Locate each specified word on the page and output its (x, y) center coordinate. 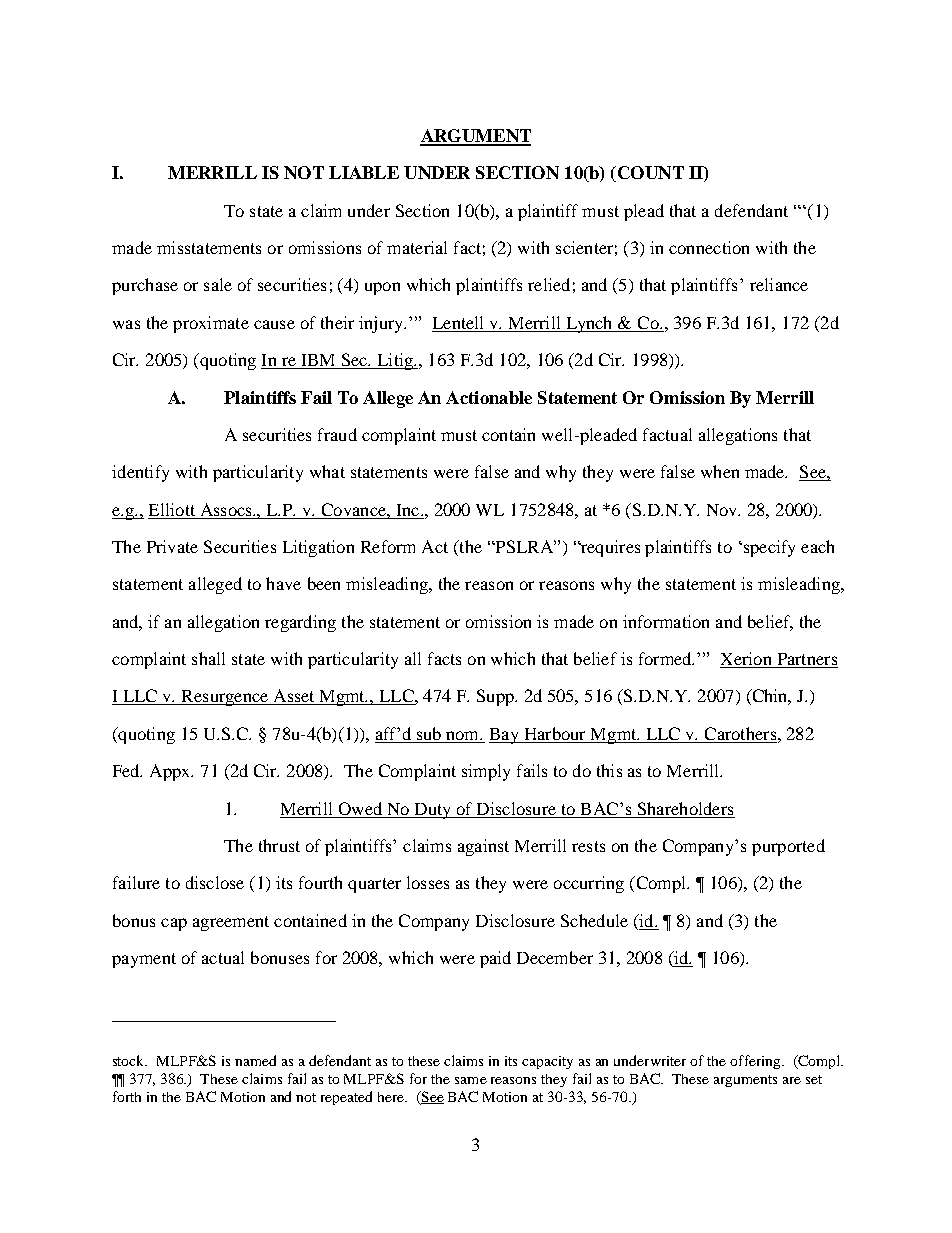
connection (709, 247)
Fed (127, 770)
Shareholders (685, 808)
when (720, 471)
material (417, 247)
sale (218, 284)
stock (130, 1060)
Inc (408, 510)
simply (486, 772)
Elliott (172, 509)
